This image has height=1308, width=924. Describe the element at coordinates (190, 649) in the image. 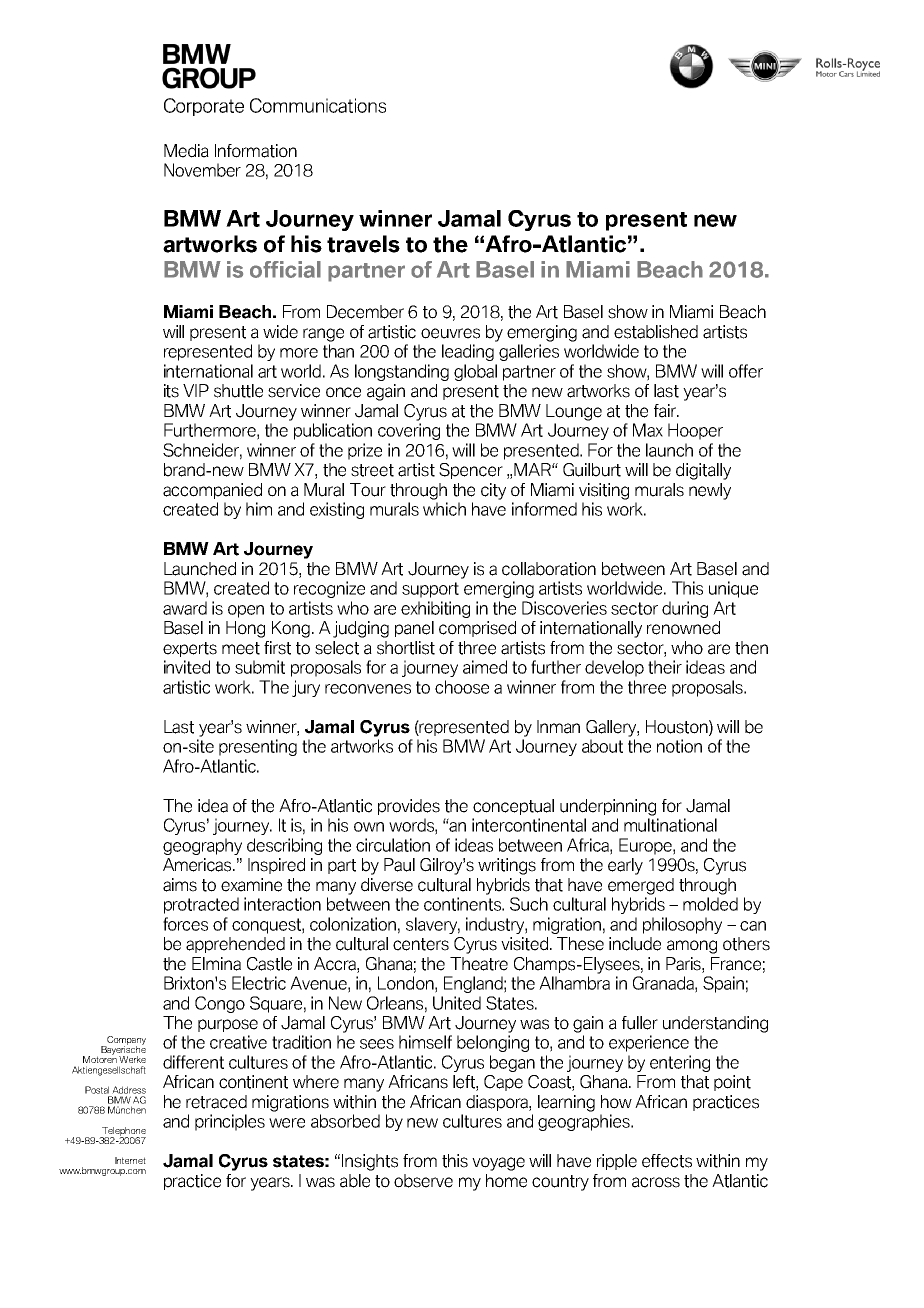

I see `experts` at that location.
